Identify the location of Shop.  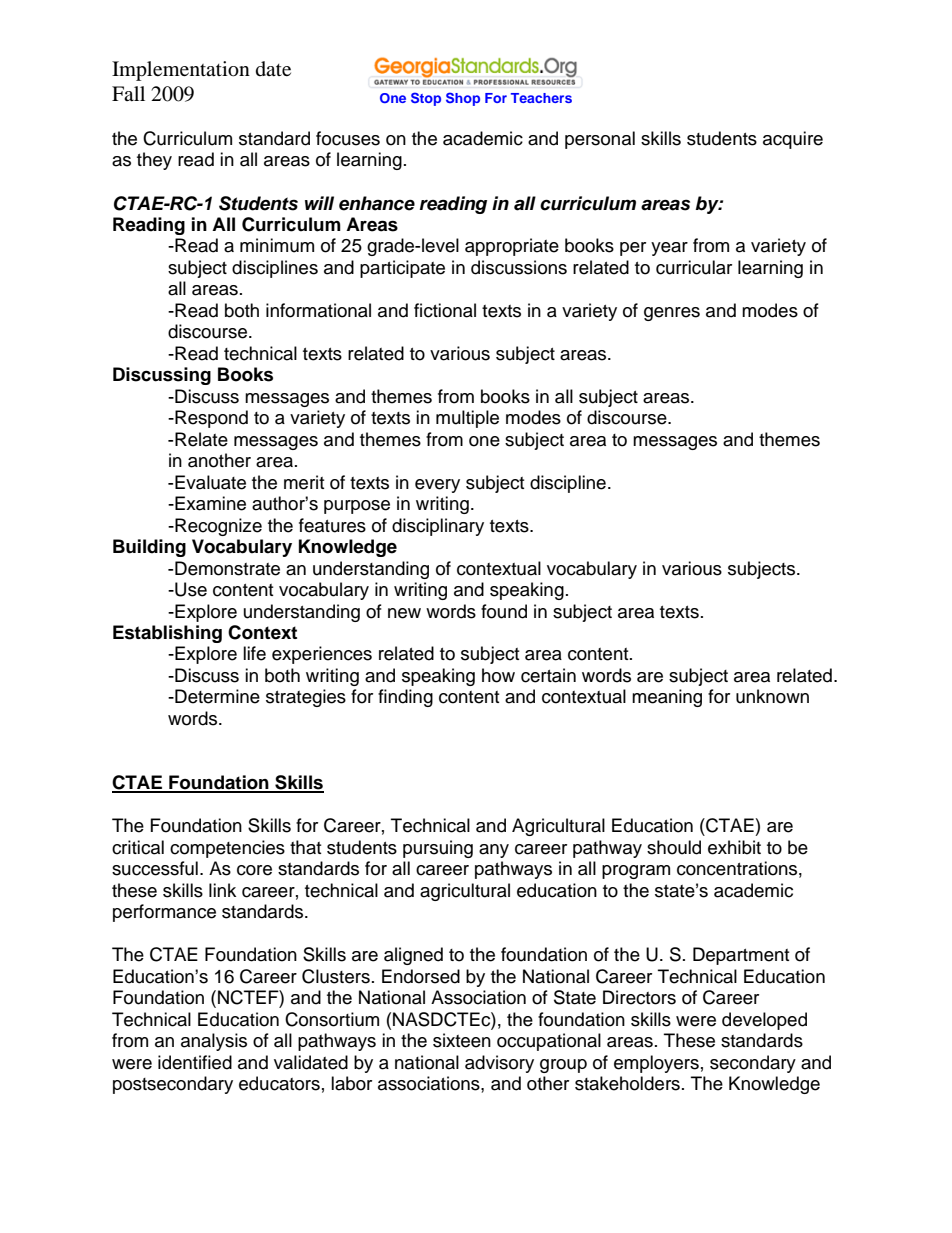
(463, 99).
